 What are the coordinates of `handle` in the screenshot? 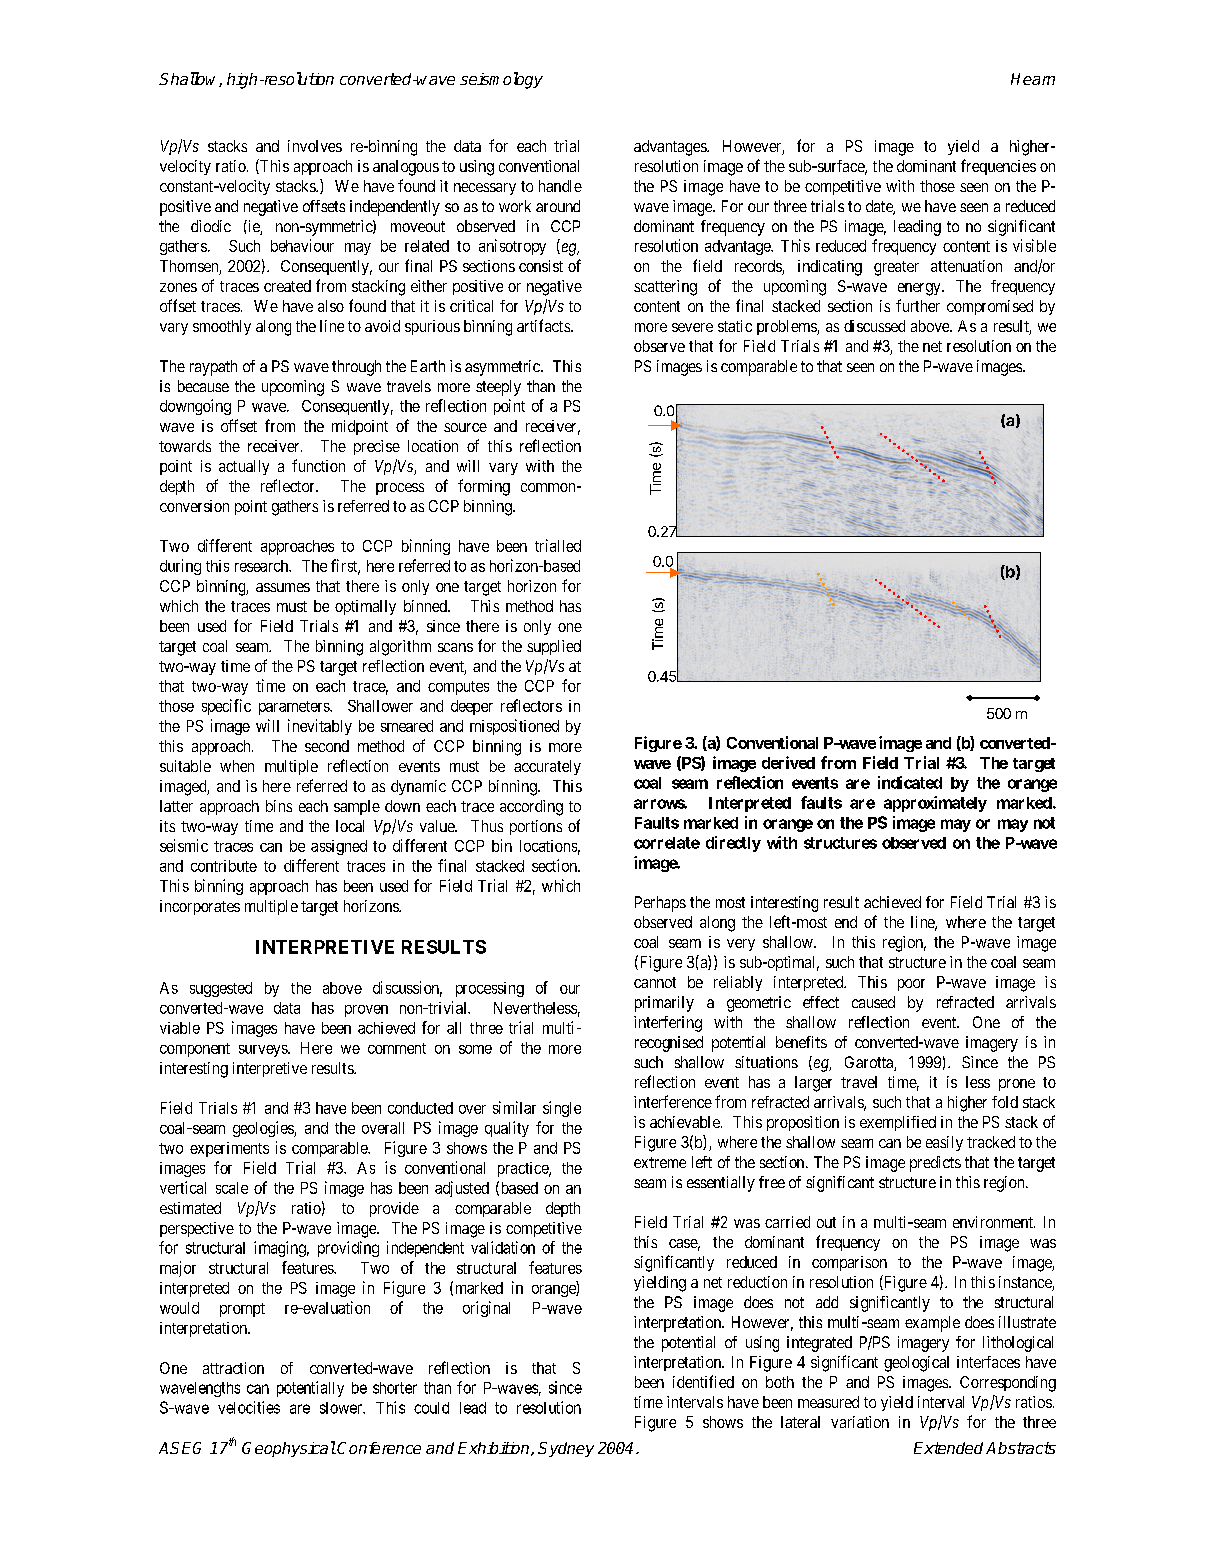 It's located at (560, 186).
